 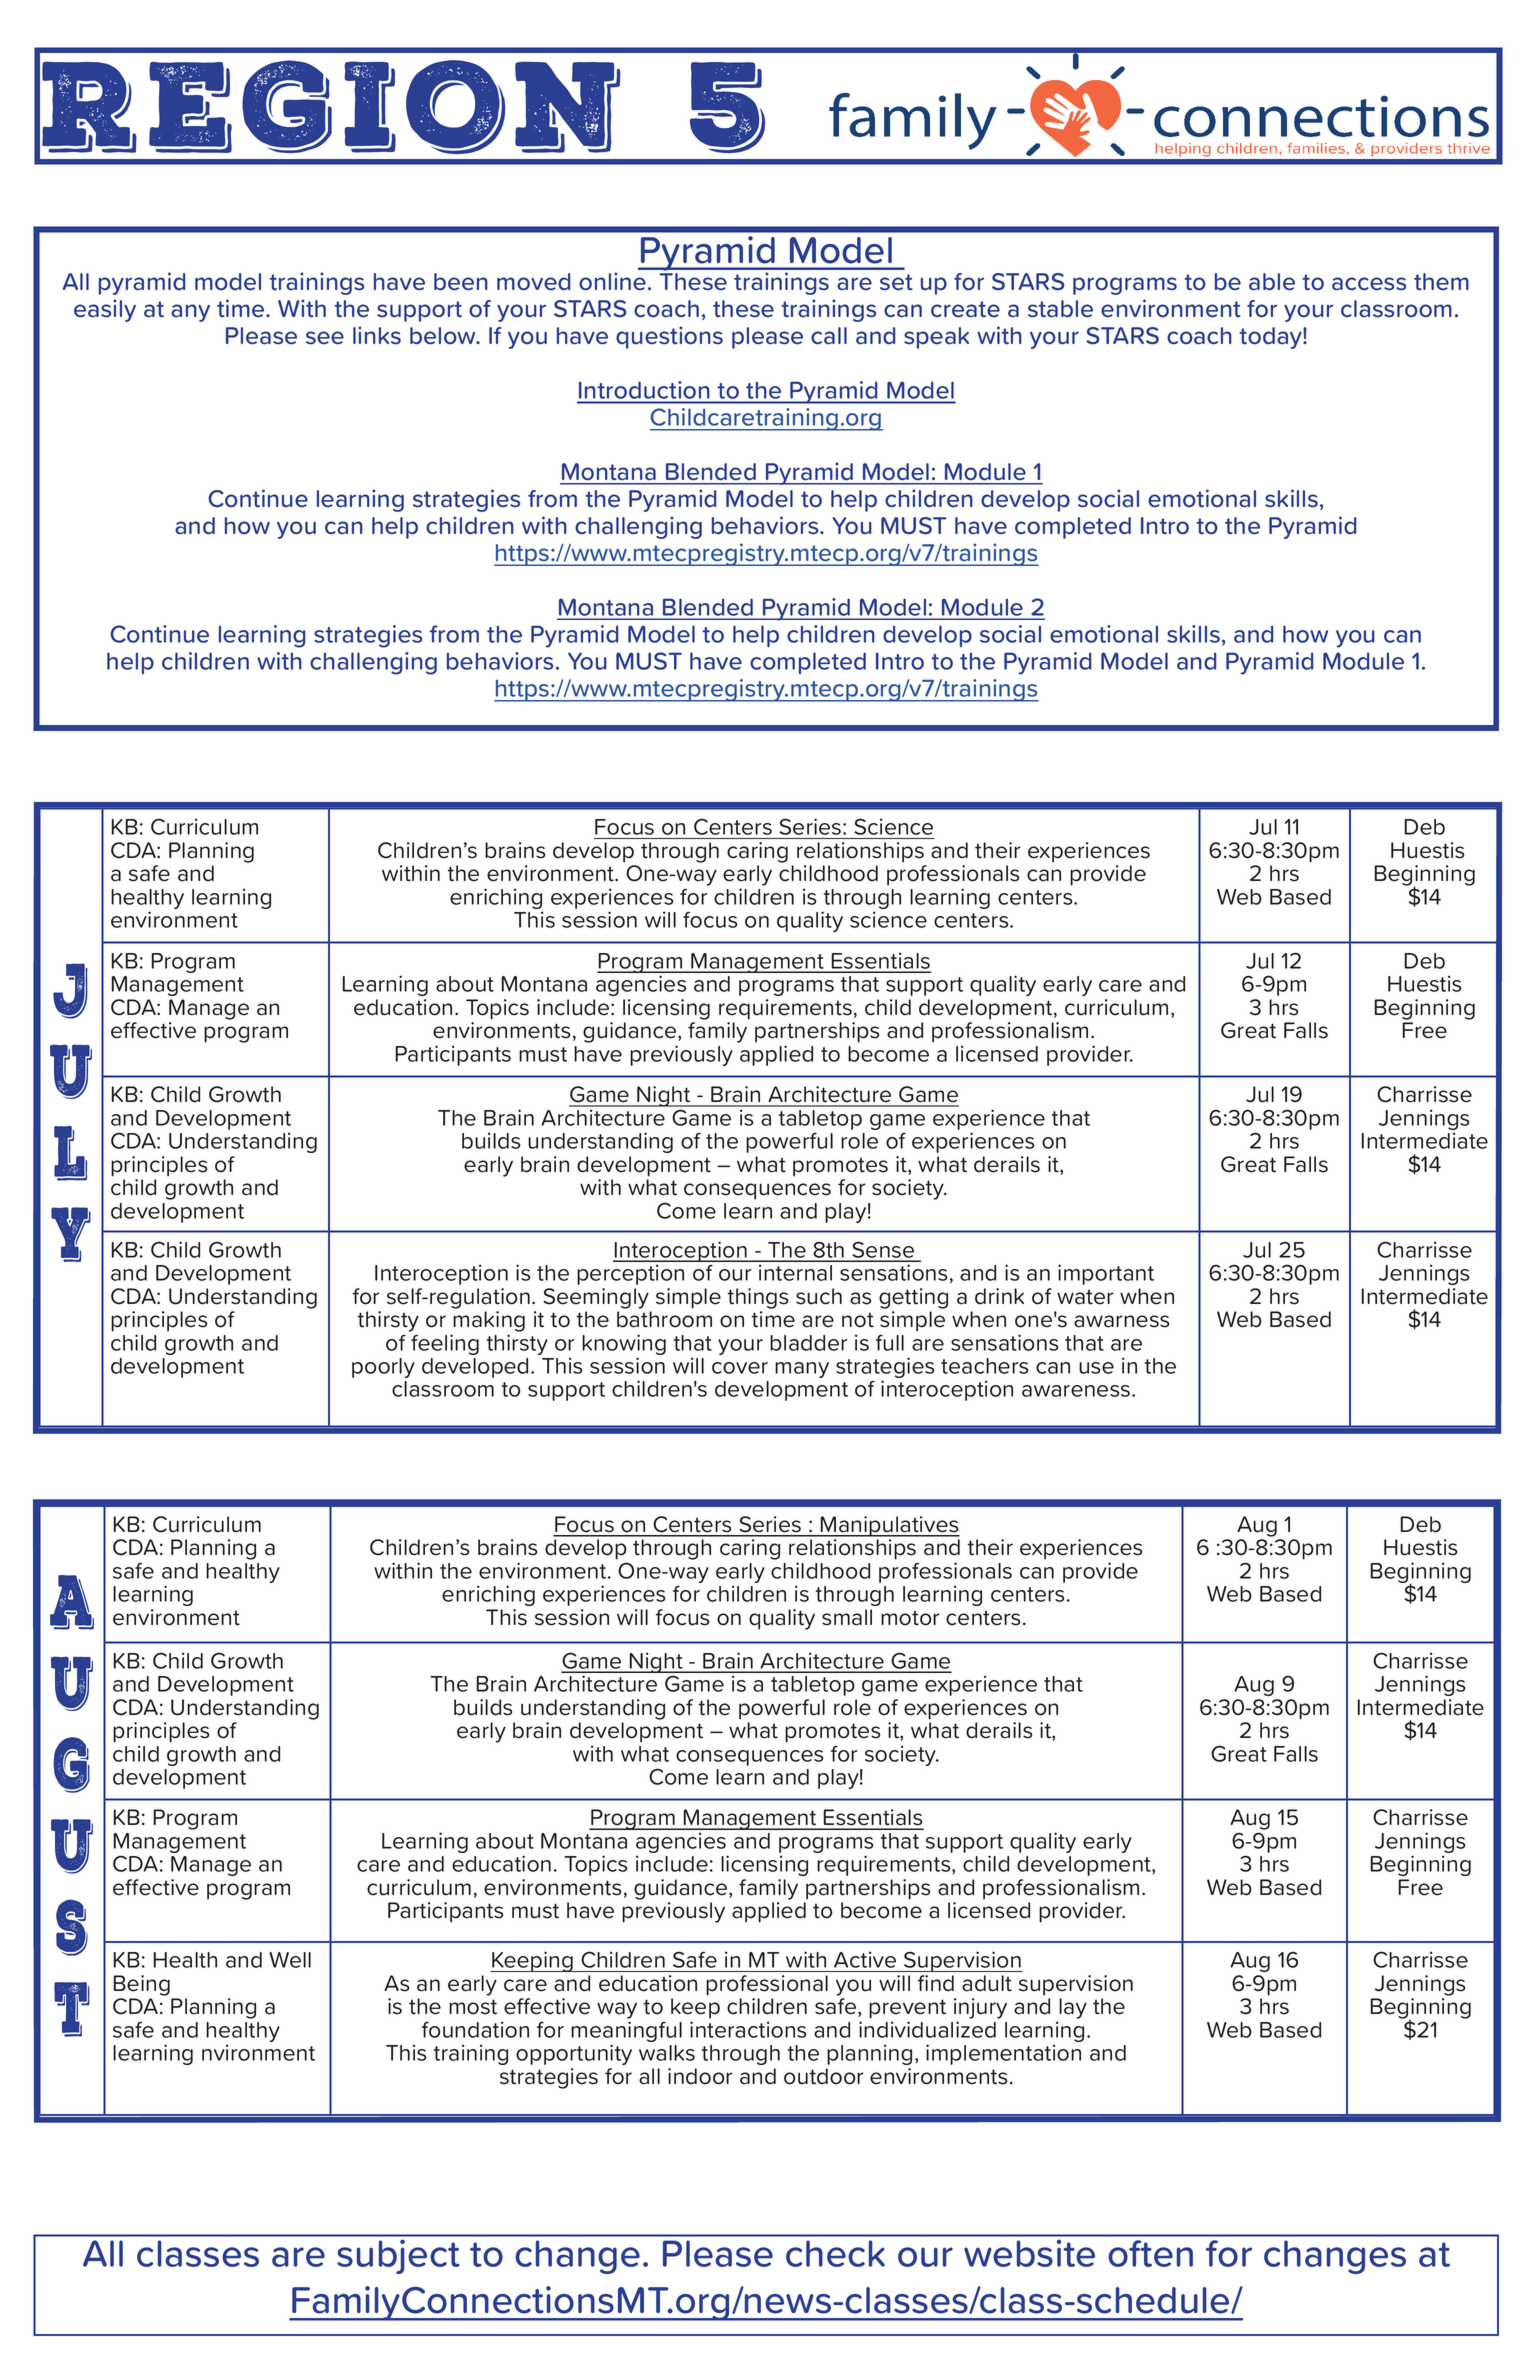 What do you see at coordinates (398, 2256) in the page?
I see `subject` at bounding box center [398, 2256].
